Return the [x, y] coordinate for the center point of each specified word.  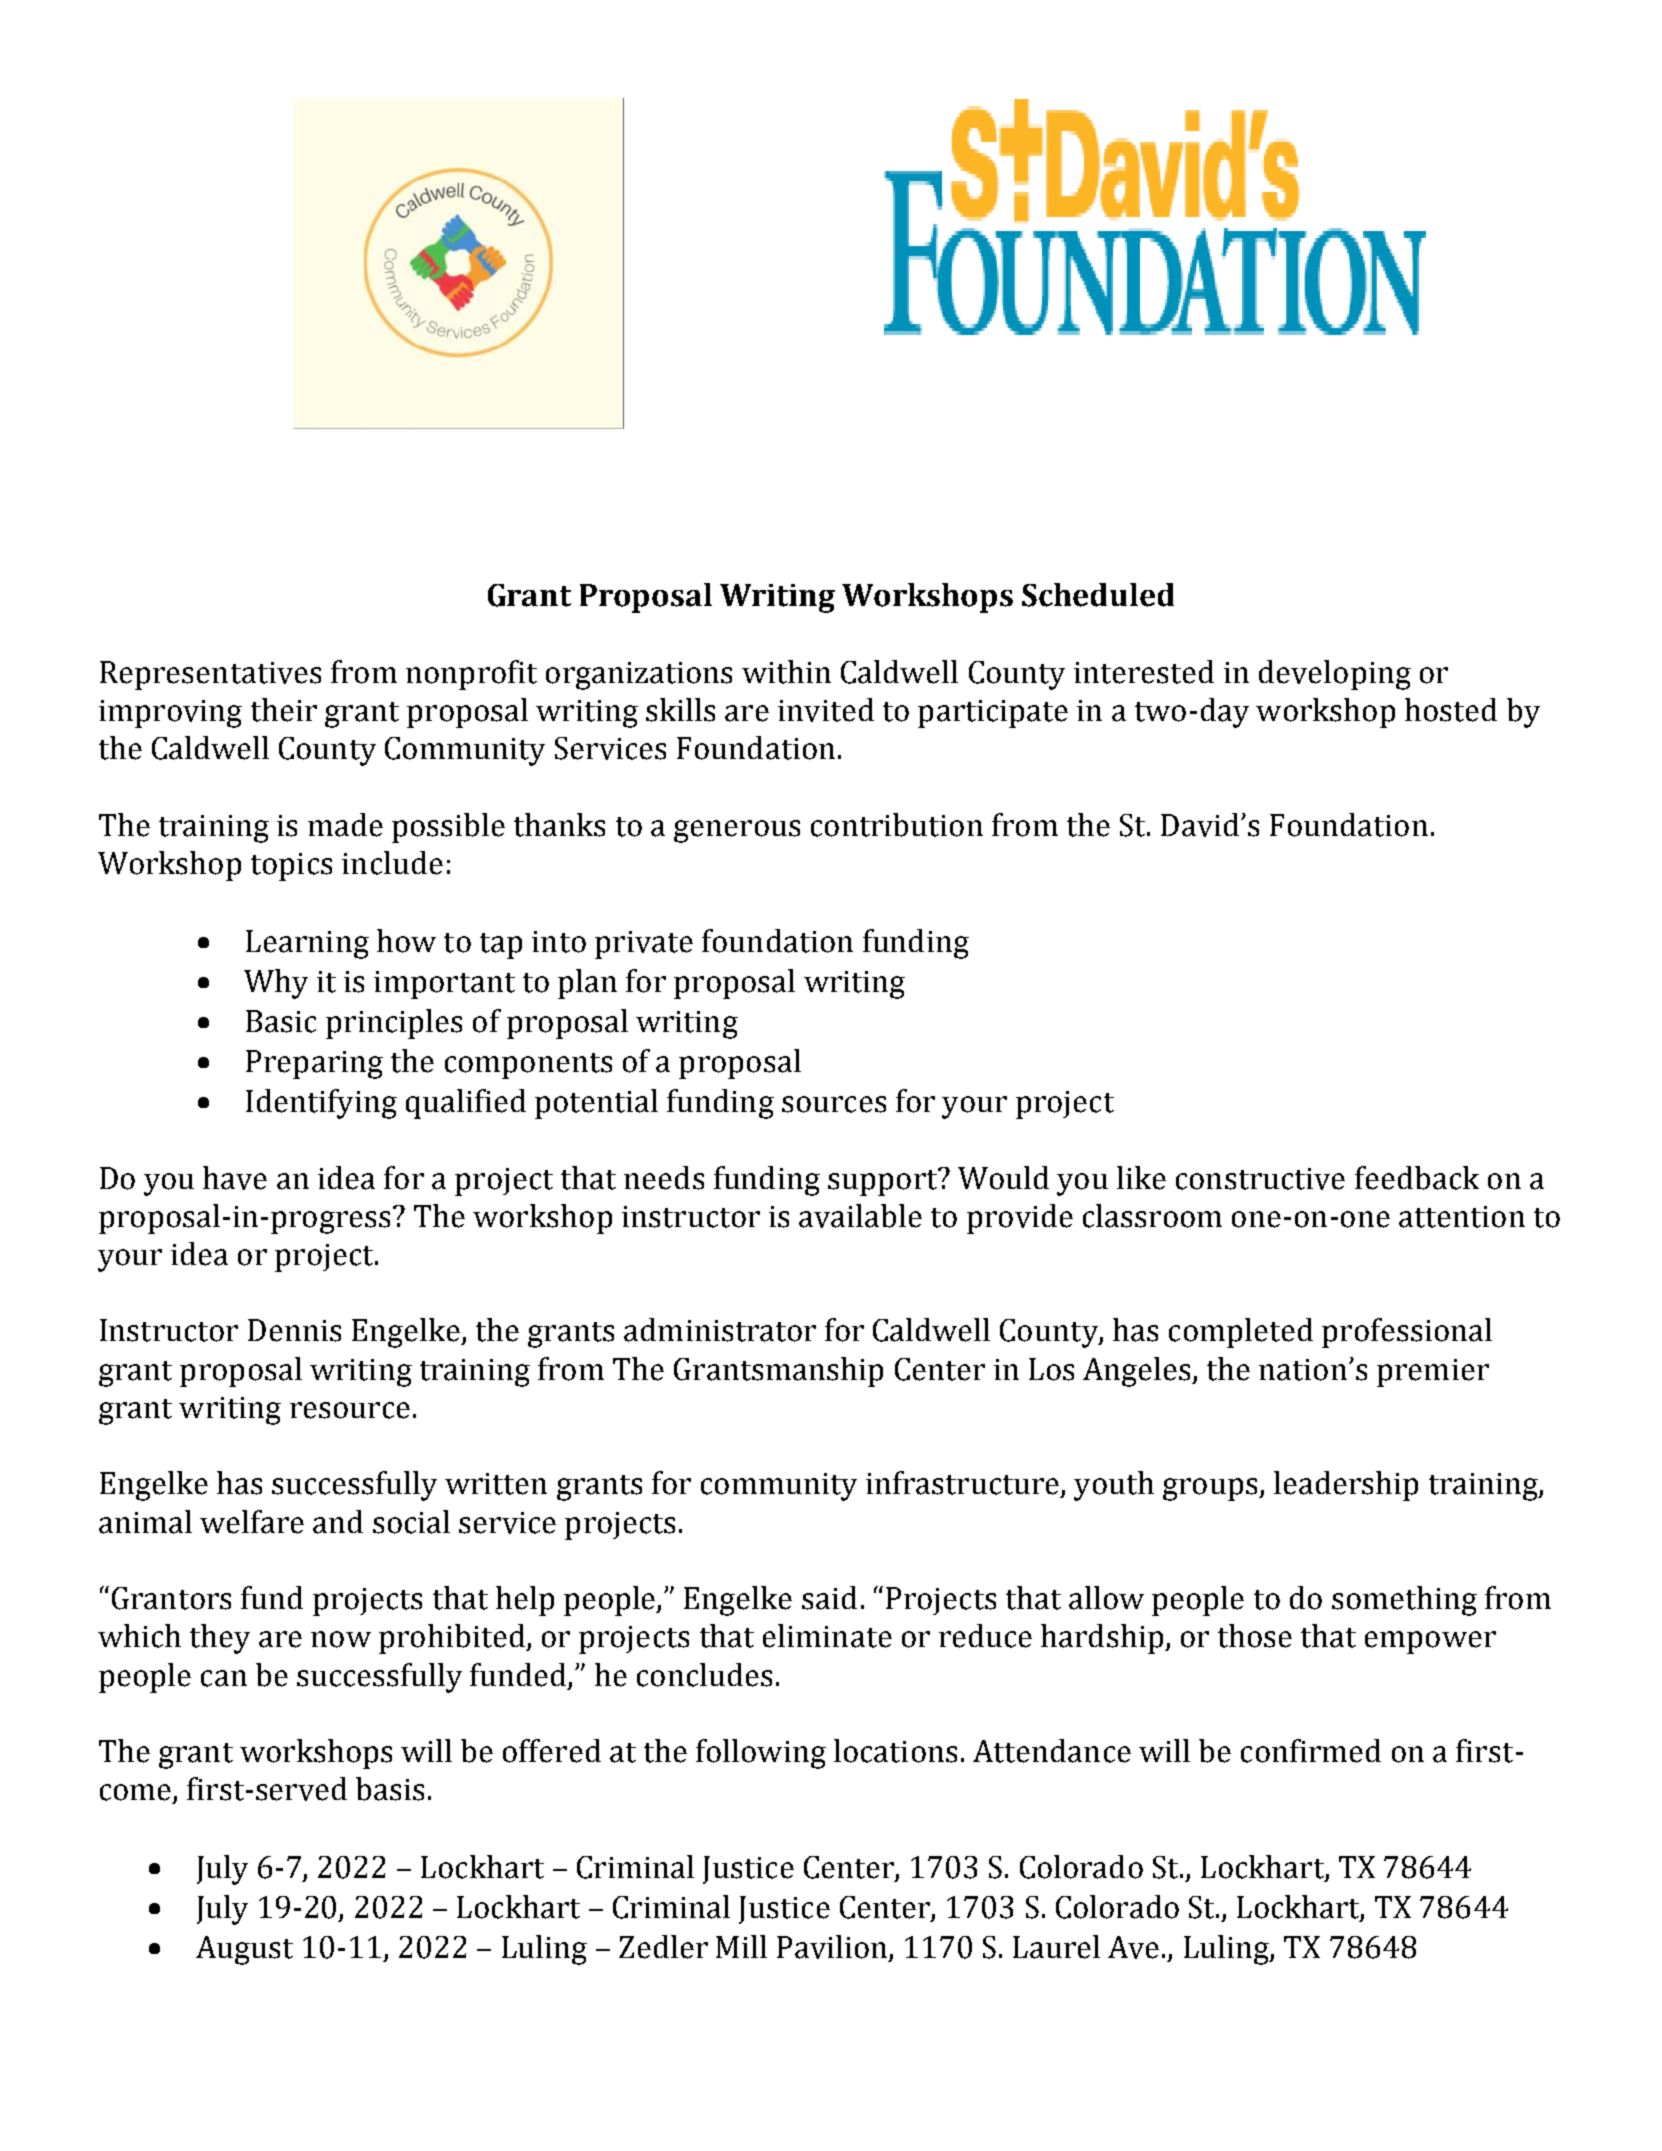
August [244, 1950]
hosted [1451, 710]
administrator [720, 1330]
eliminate [827, 1636]
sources [834, 1104]
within [786, 672]
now [341, 1639]
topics [291, 867]
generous [737, 831]
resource [350, 1410]
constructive [1260, 1179]
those [1255, 1636]
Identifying [321, 1104]
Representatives [210, 675]
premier [1433, 1373]
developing [1335, 675]
